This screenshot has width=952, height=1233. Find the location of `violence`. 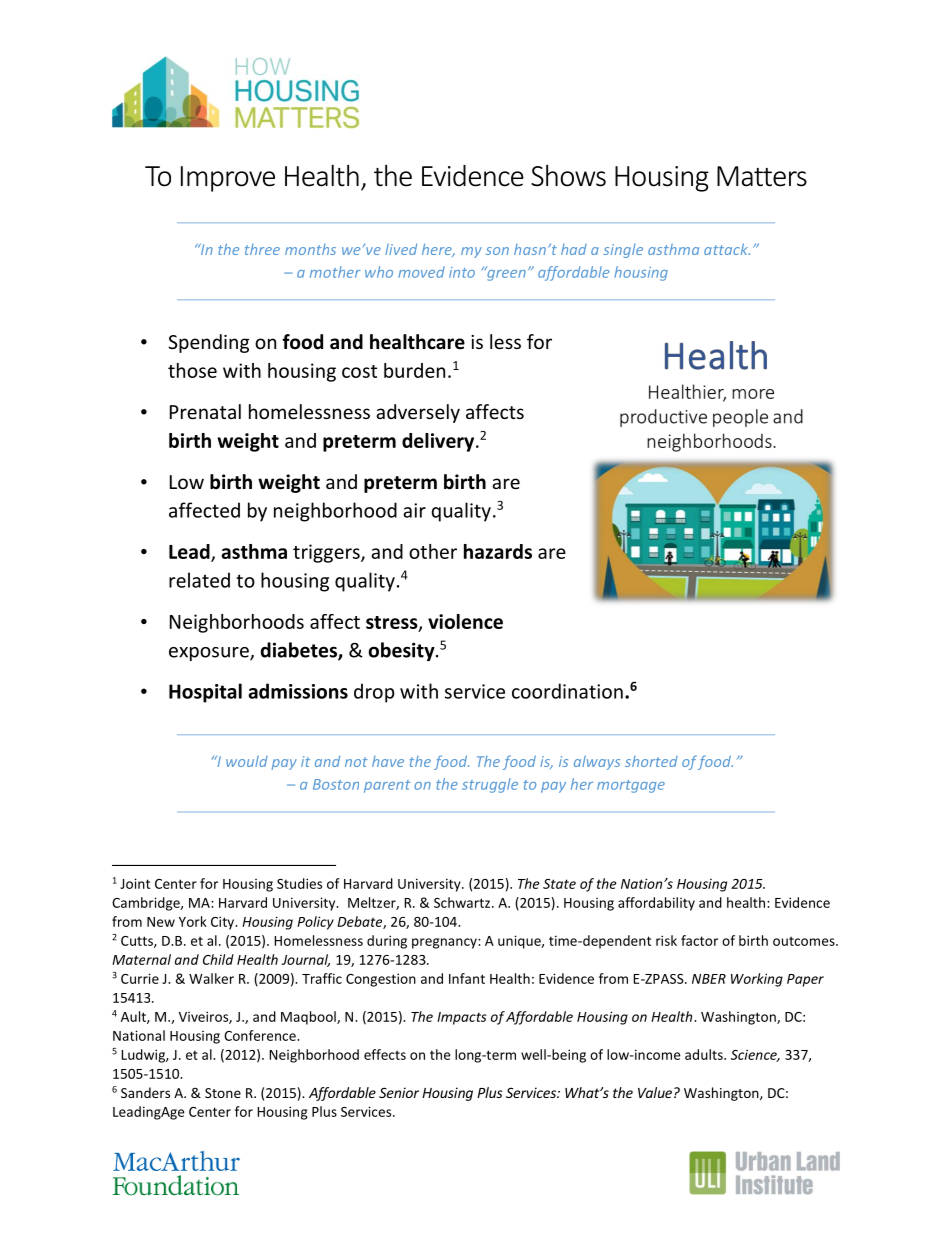

violence is located at coordinates (465, 621).
